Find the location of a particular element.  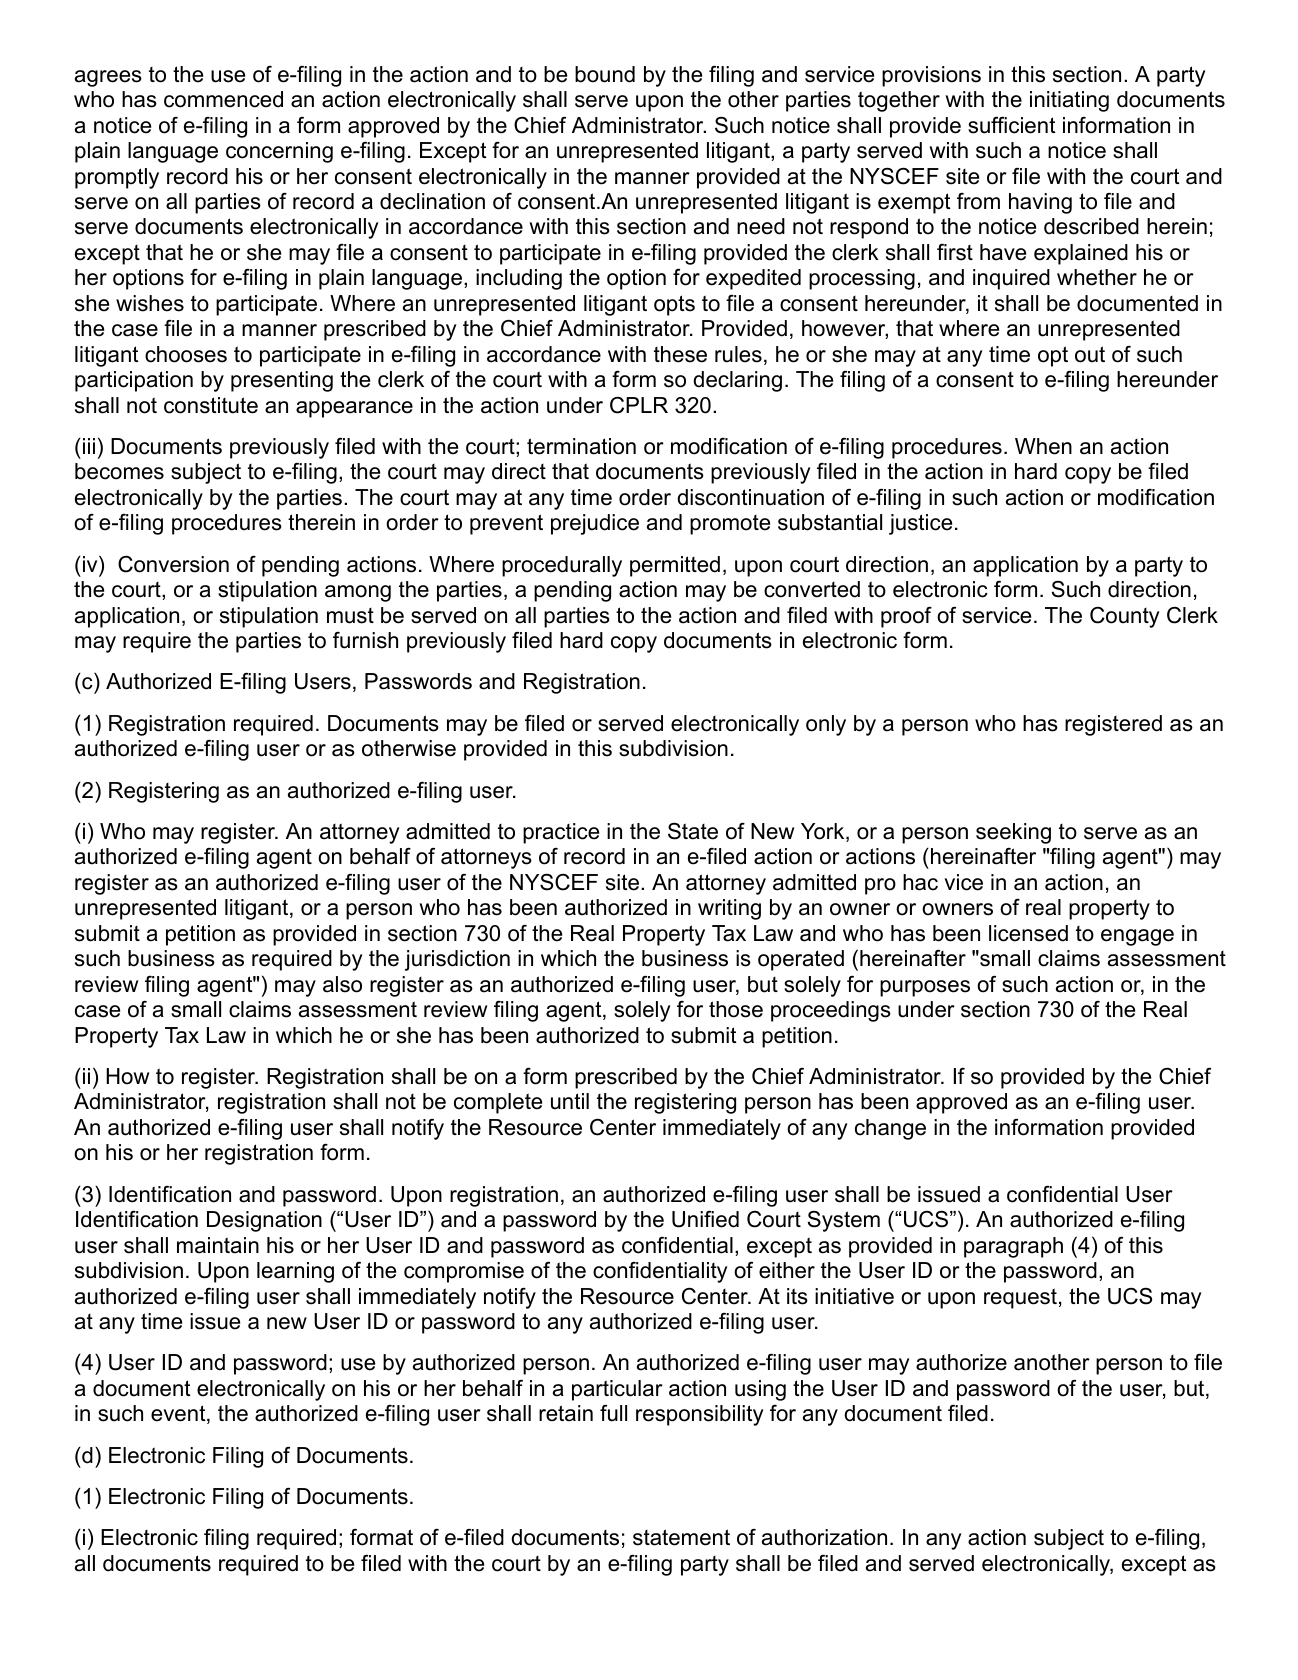

commenced is located at coordinates (223, 99).
